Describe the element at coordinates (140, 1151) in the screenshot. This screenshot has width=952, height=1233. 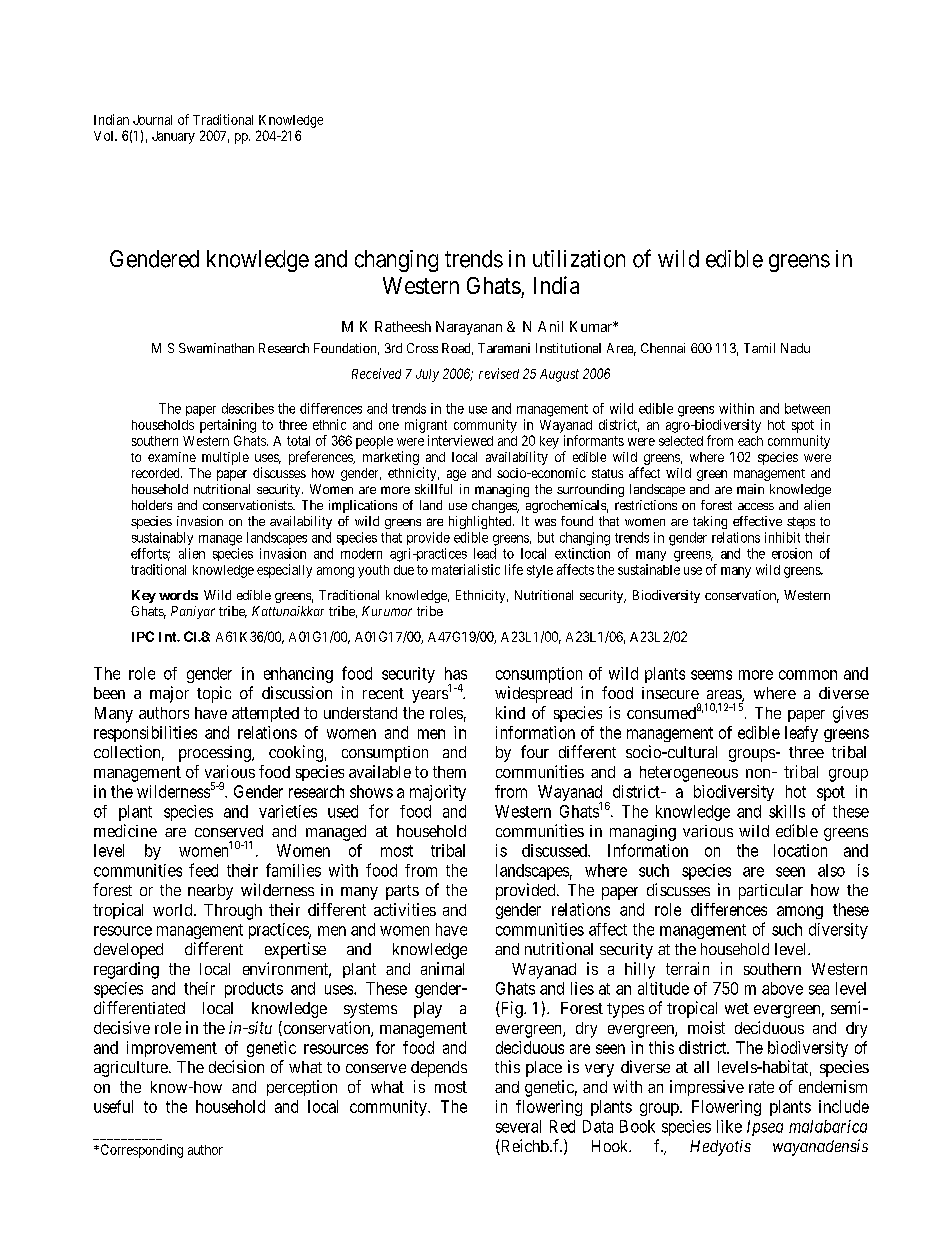
I see `Corresponding` at that location.
